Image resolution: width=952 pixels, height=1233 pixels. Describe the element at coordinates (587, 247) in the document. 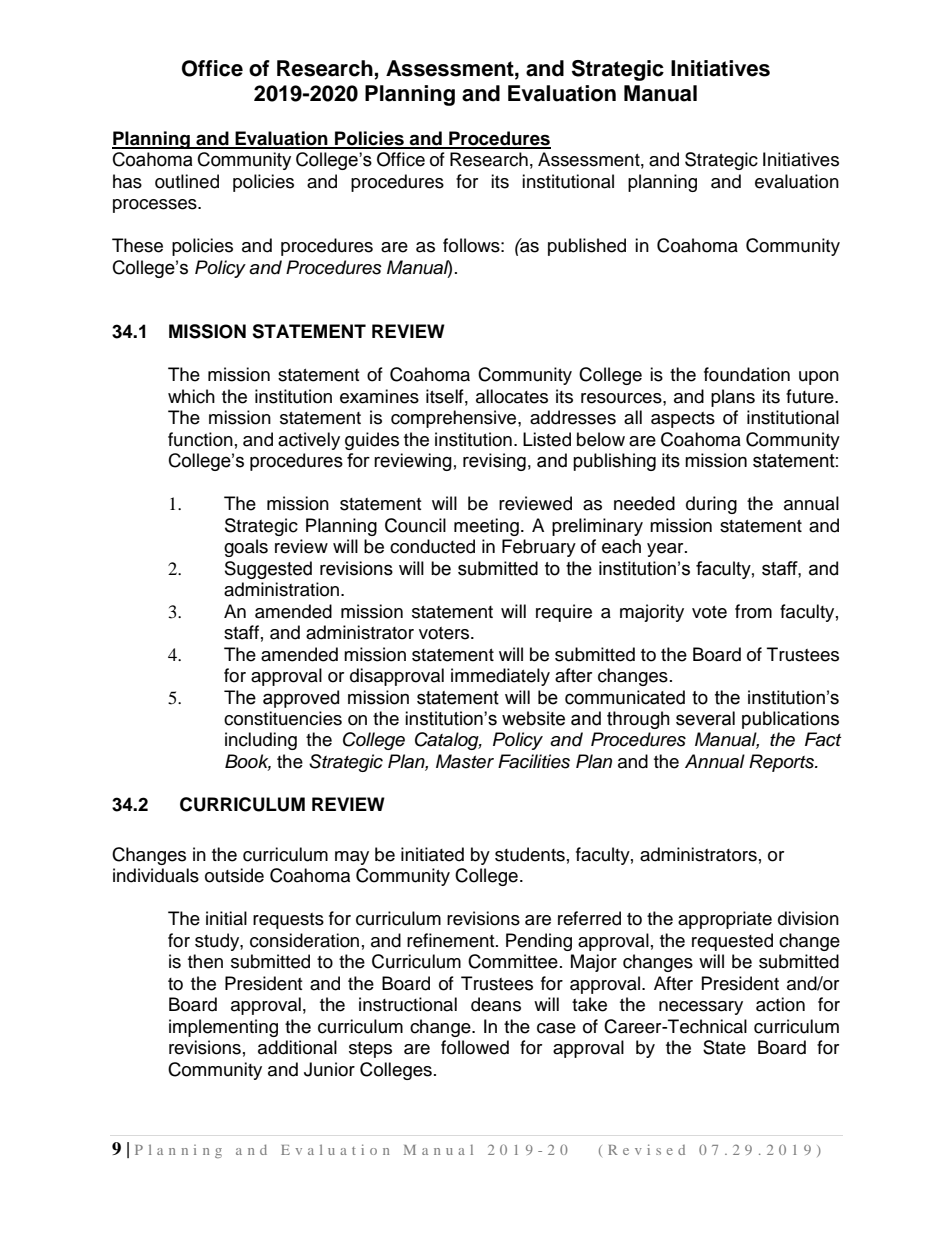

I see `published` at that location.
